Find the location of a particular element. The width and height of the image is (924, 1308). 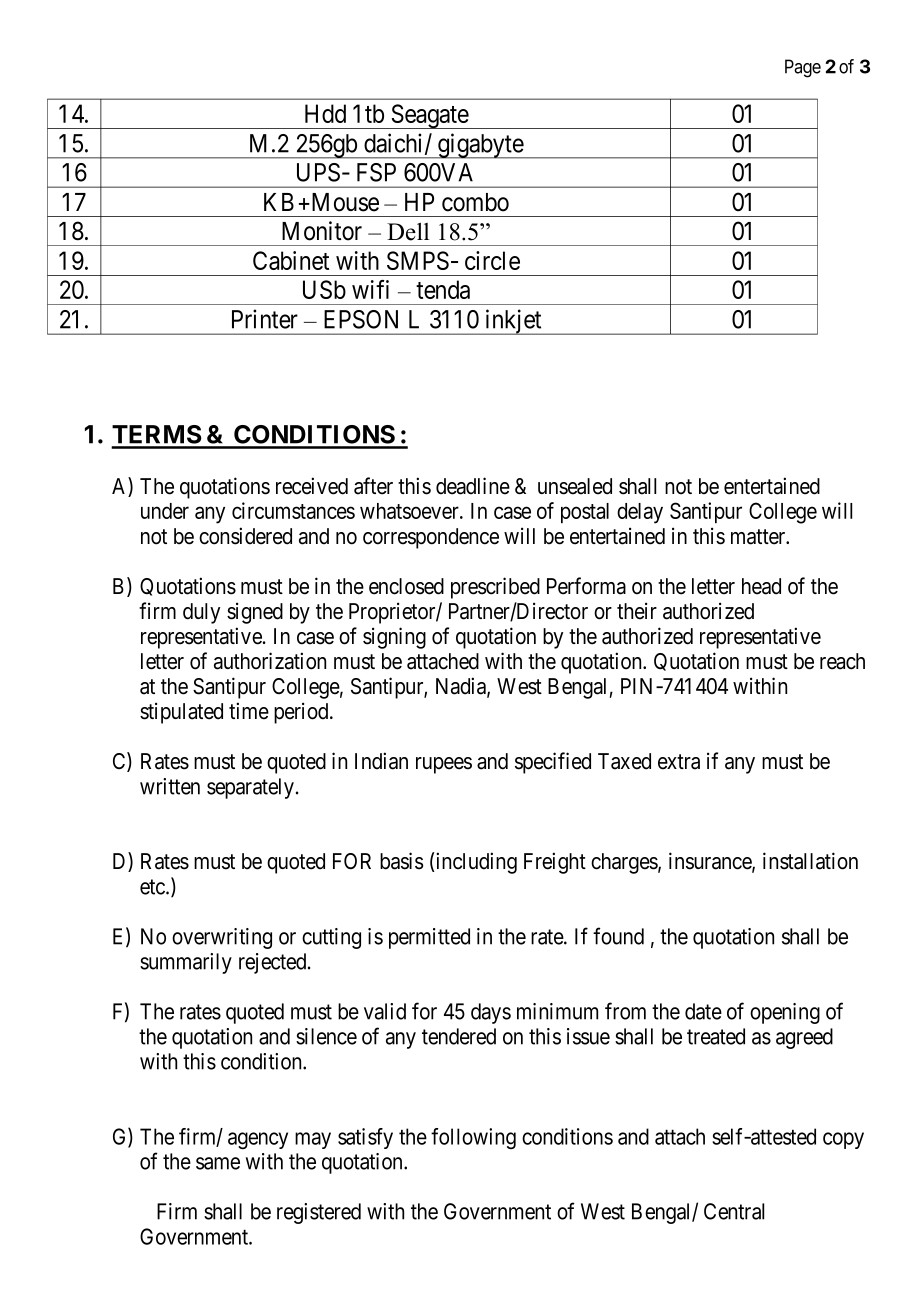

signed is located at coordinates (255, 613).
